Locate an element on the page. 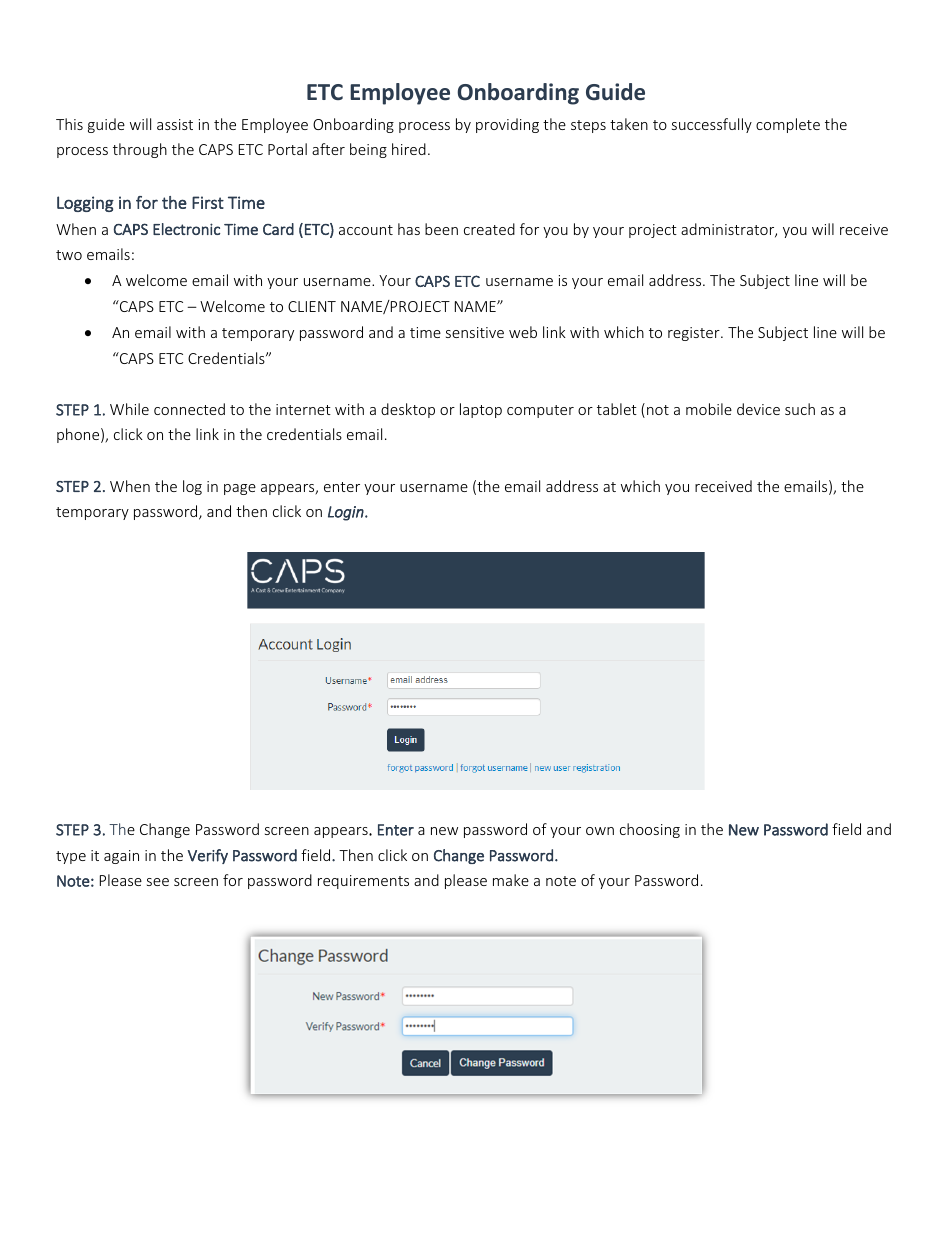 Image resolution: width=952 pixels, height=1233 pixels. successfully is located at coordinates (712, 125).
